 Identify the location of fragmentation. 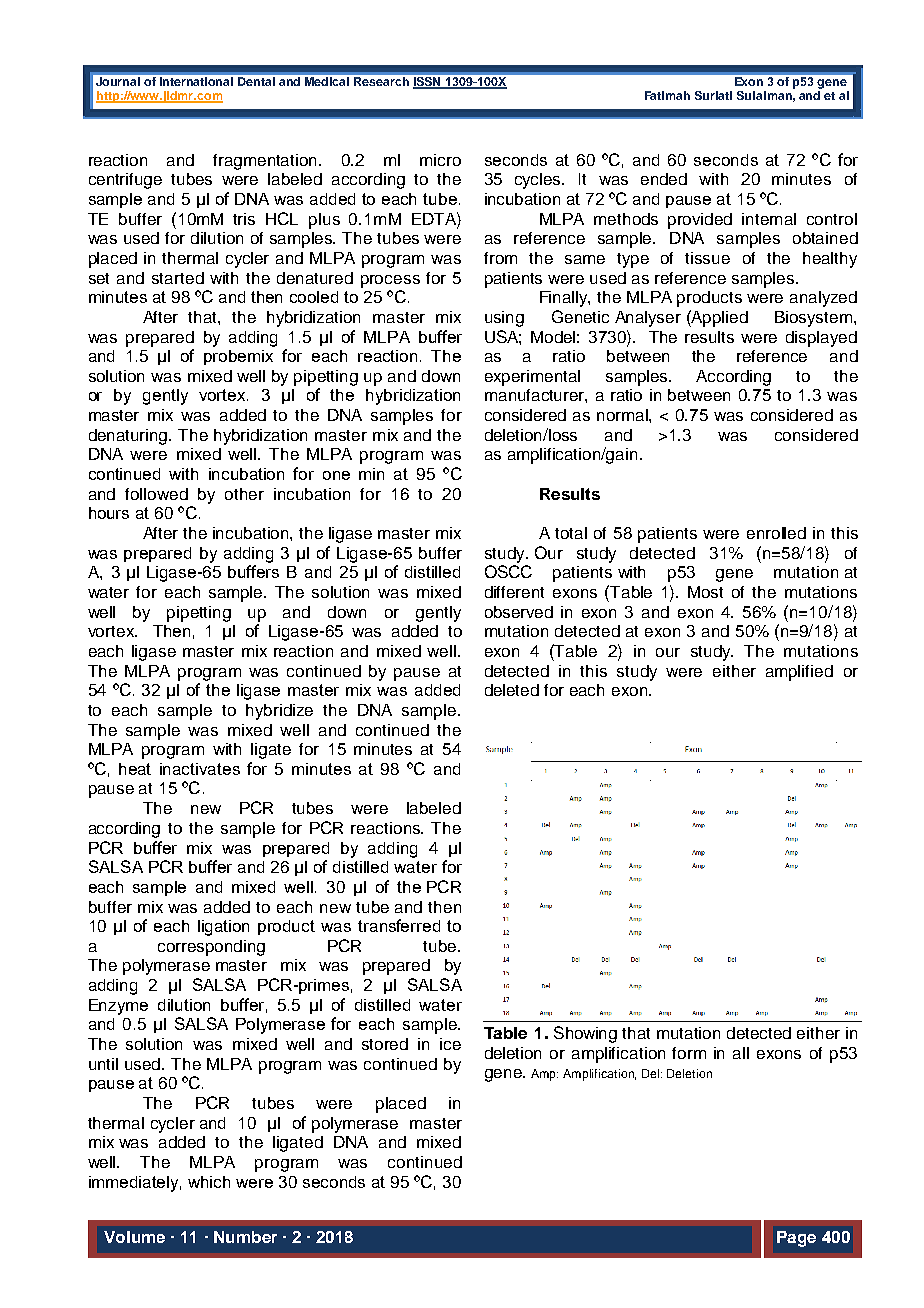
(266, 162).
